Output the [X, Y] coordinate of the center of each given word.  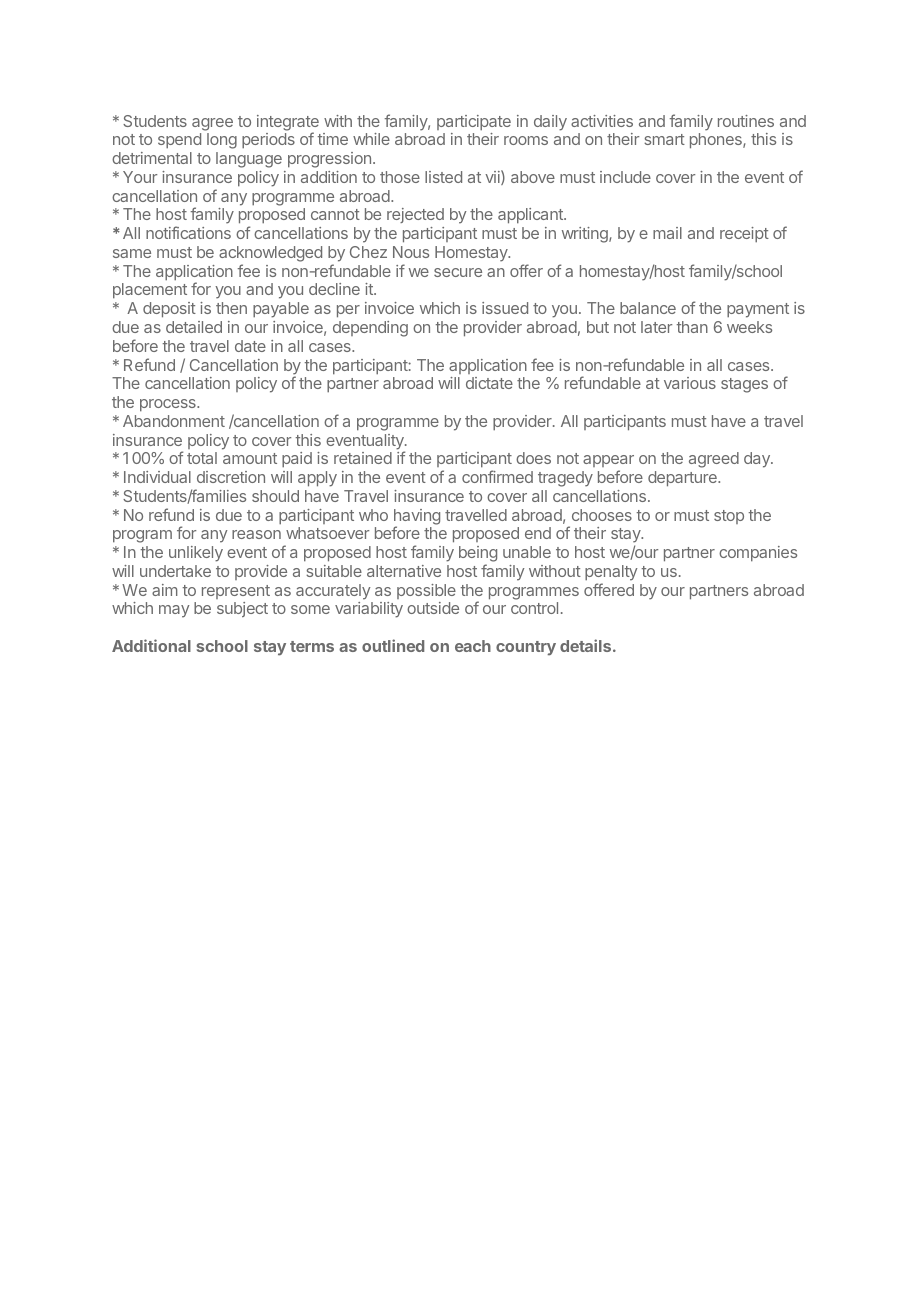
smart [664, 139]
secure [458, 272]
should [275, 496]
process [169, 405]
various [690, 383]
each [473, 646]
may [174, 611]
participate [474, 122]
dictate [489, 383]
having [417, 518]
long [222, 141]
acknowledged [270, 254]
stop [729, 517]
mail [667, 233]
